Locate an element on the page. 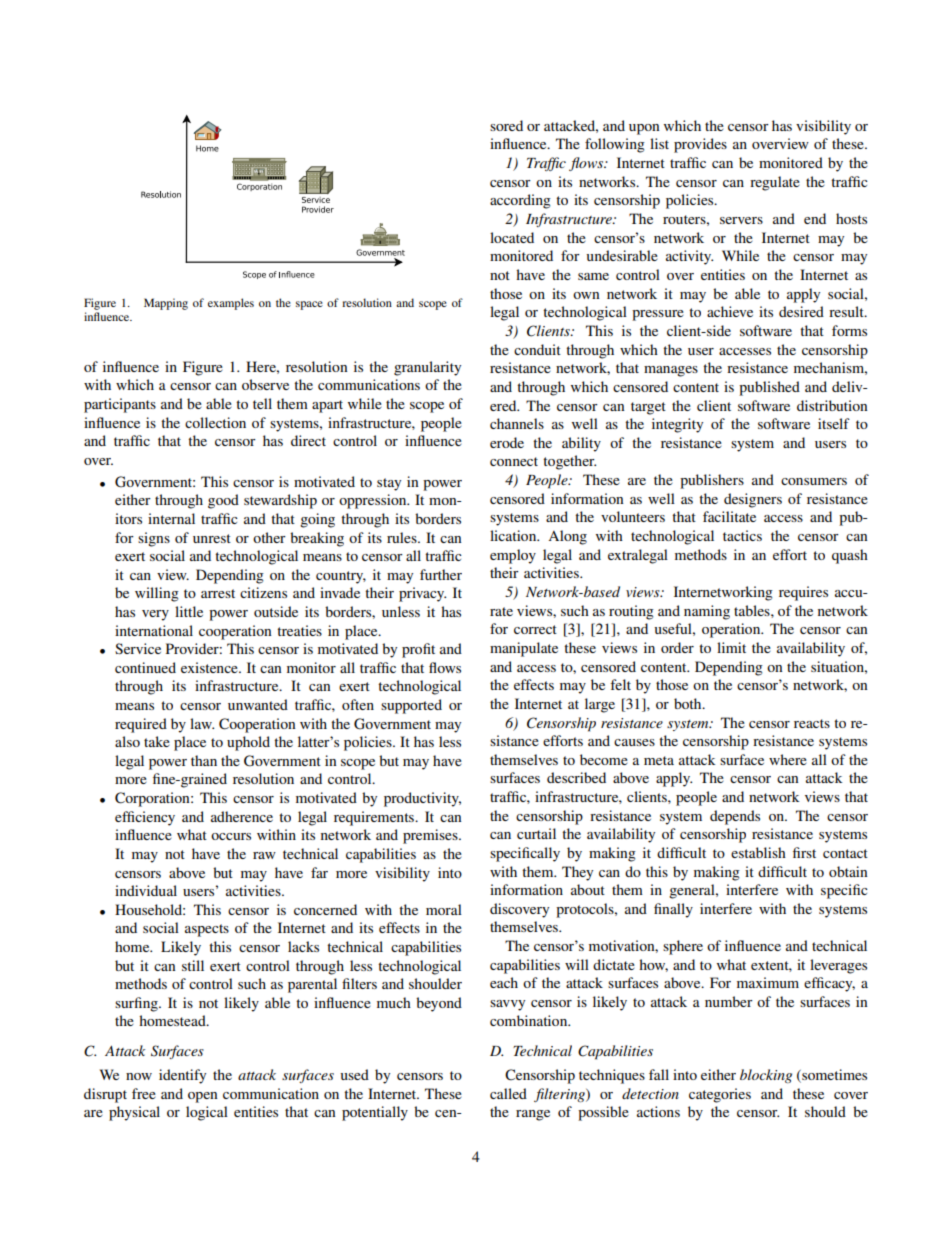 The image size is (952, 1233). collection is located at coordinates (215, 422).
